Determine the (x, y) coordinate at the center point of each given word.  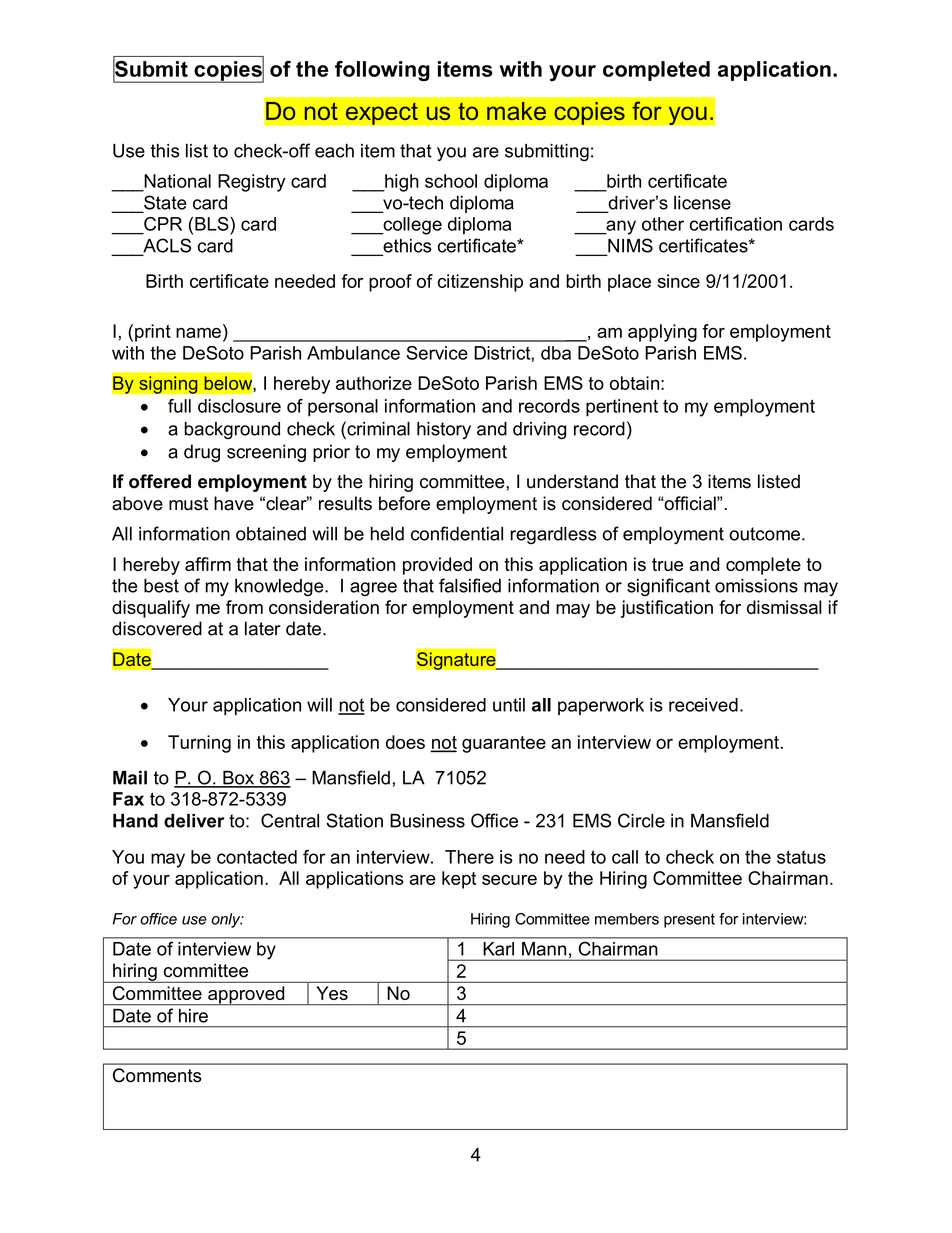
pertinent (622, 408)
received (703, 705)
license (702, 203)
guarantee (504, 744)
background (232, 431)
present (689, 920)
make (516, 111)
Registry (252, 183)
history (444, 430)
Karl (499, 949)
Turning (199, 744)
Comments (157, 1075)
